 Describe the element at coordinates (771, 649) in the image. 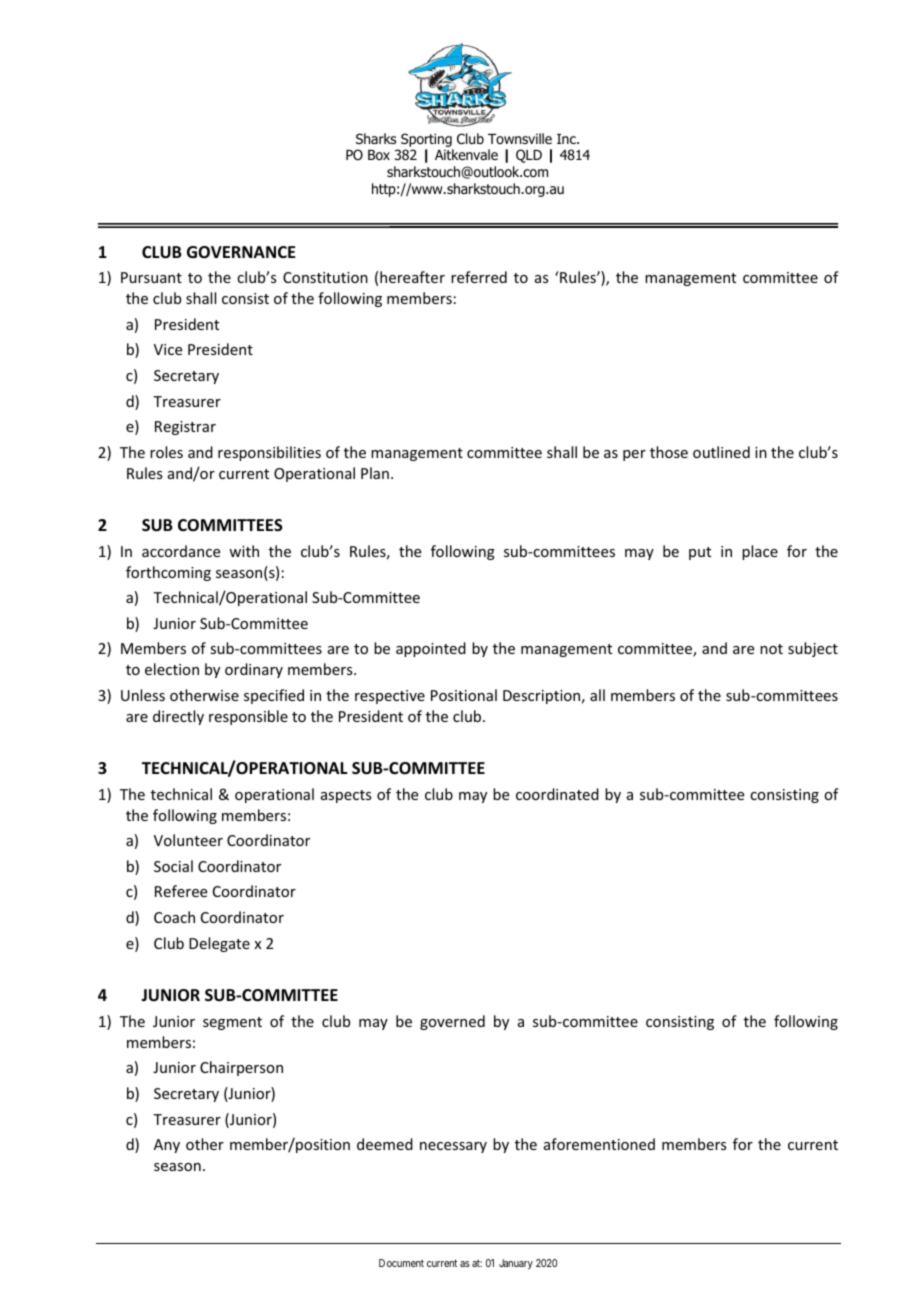

I see `not` at that location.
